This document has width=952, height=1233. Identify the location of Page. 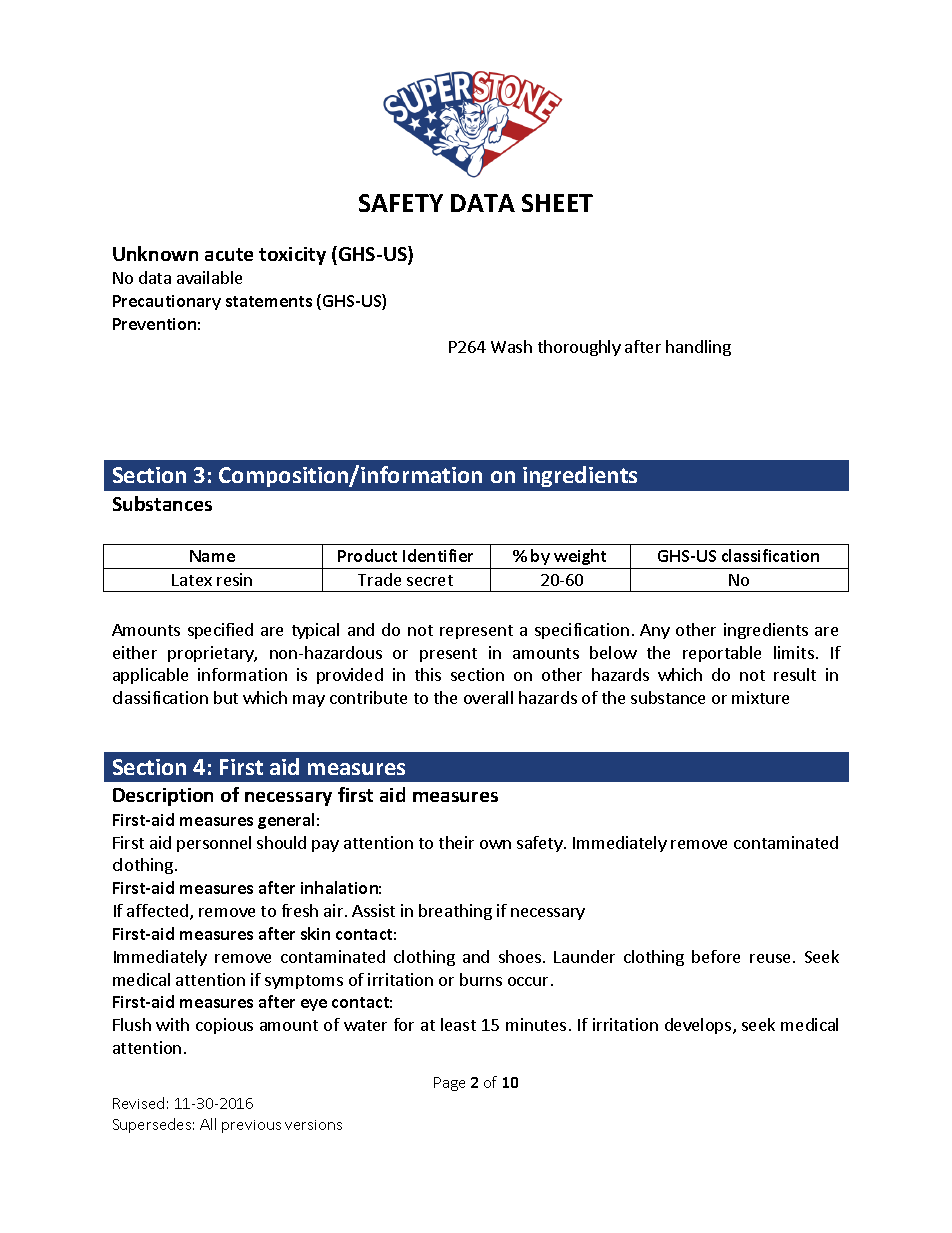
(449, 1084).
